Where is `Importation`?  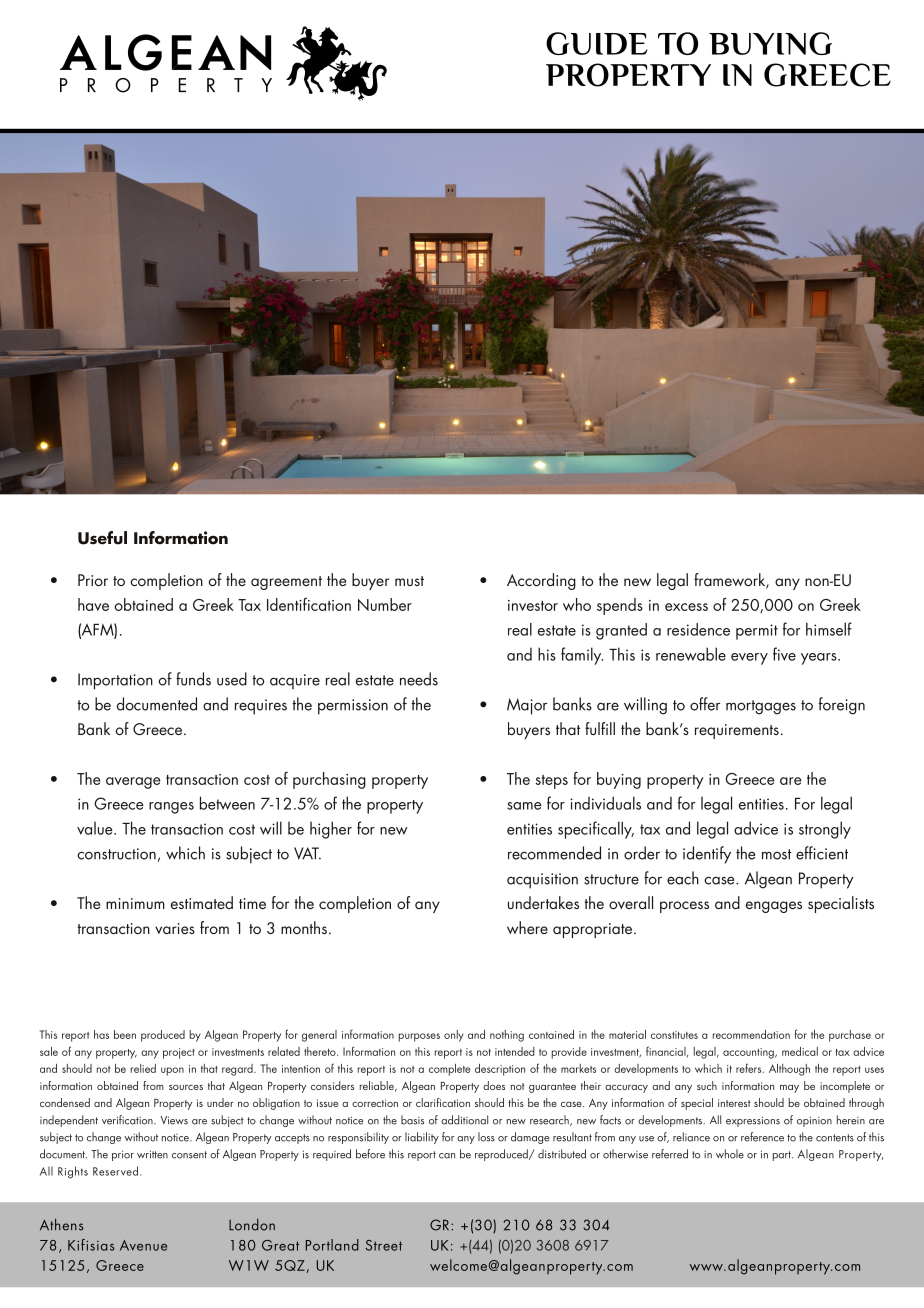 Importation is located at coordinates (115, 681).
